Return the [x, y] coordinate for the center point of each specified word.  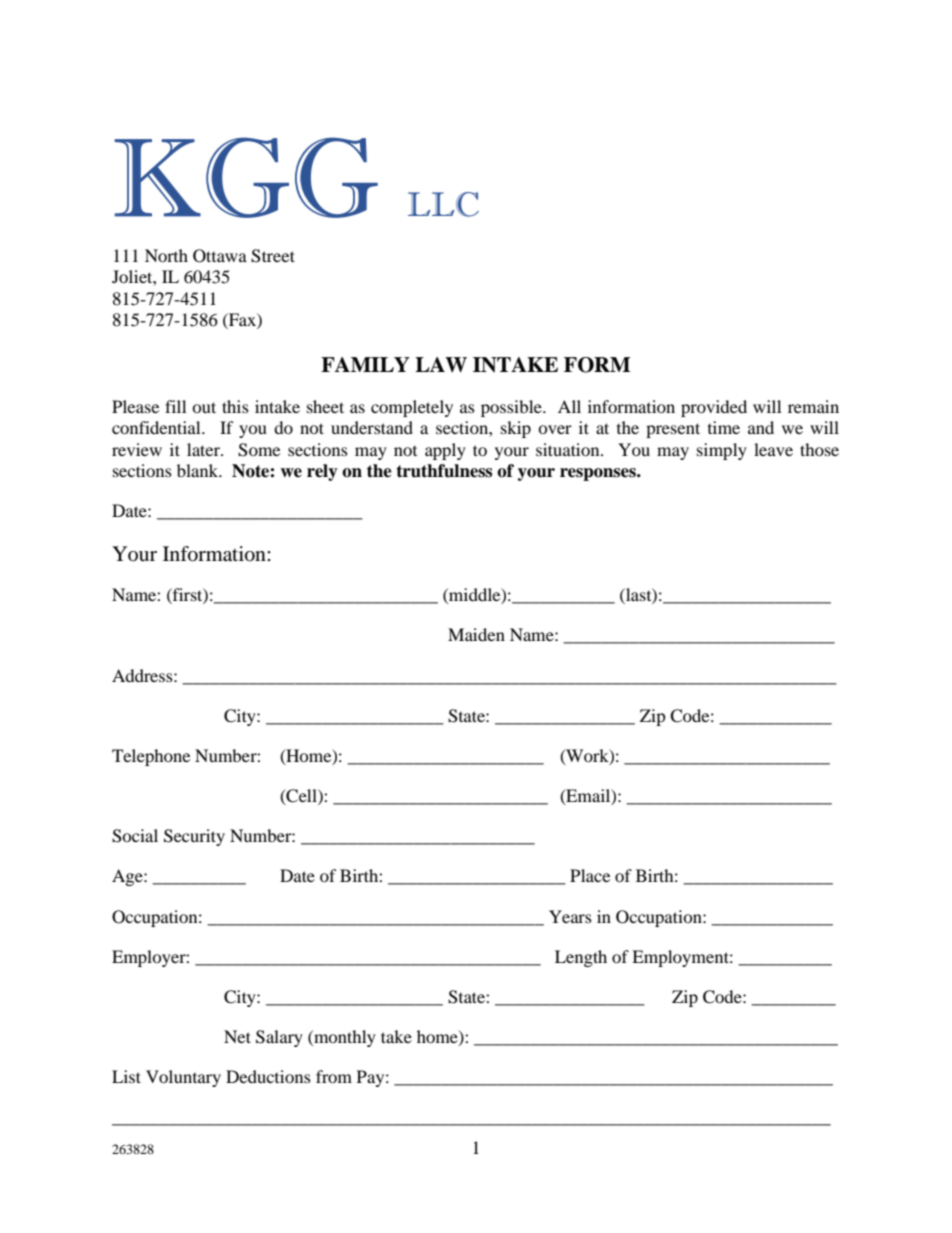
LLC [443, 204]
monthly [344, 1038]
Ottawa [220, 256]
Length [581, 958]
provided [714, 408]
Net [237, 1036]
